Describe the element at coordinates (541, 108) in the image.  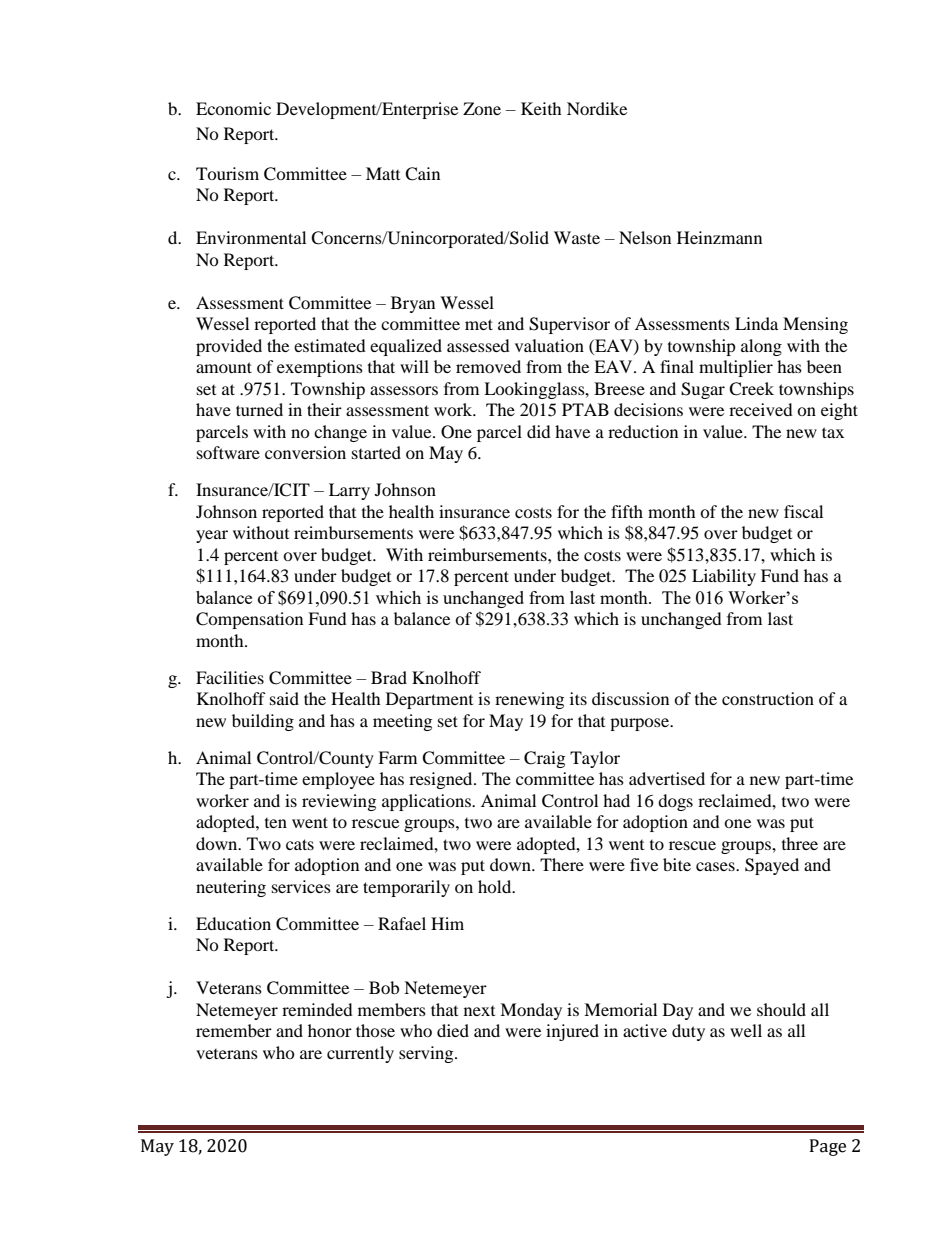
I see `Keith` at that location.
